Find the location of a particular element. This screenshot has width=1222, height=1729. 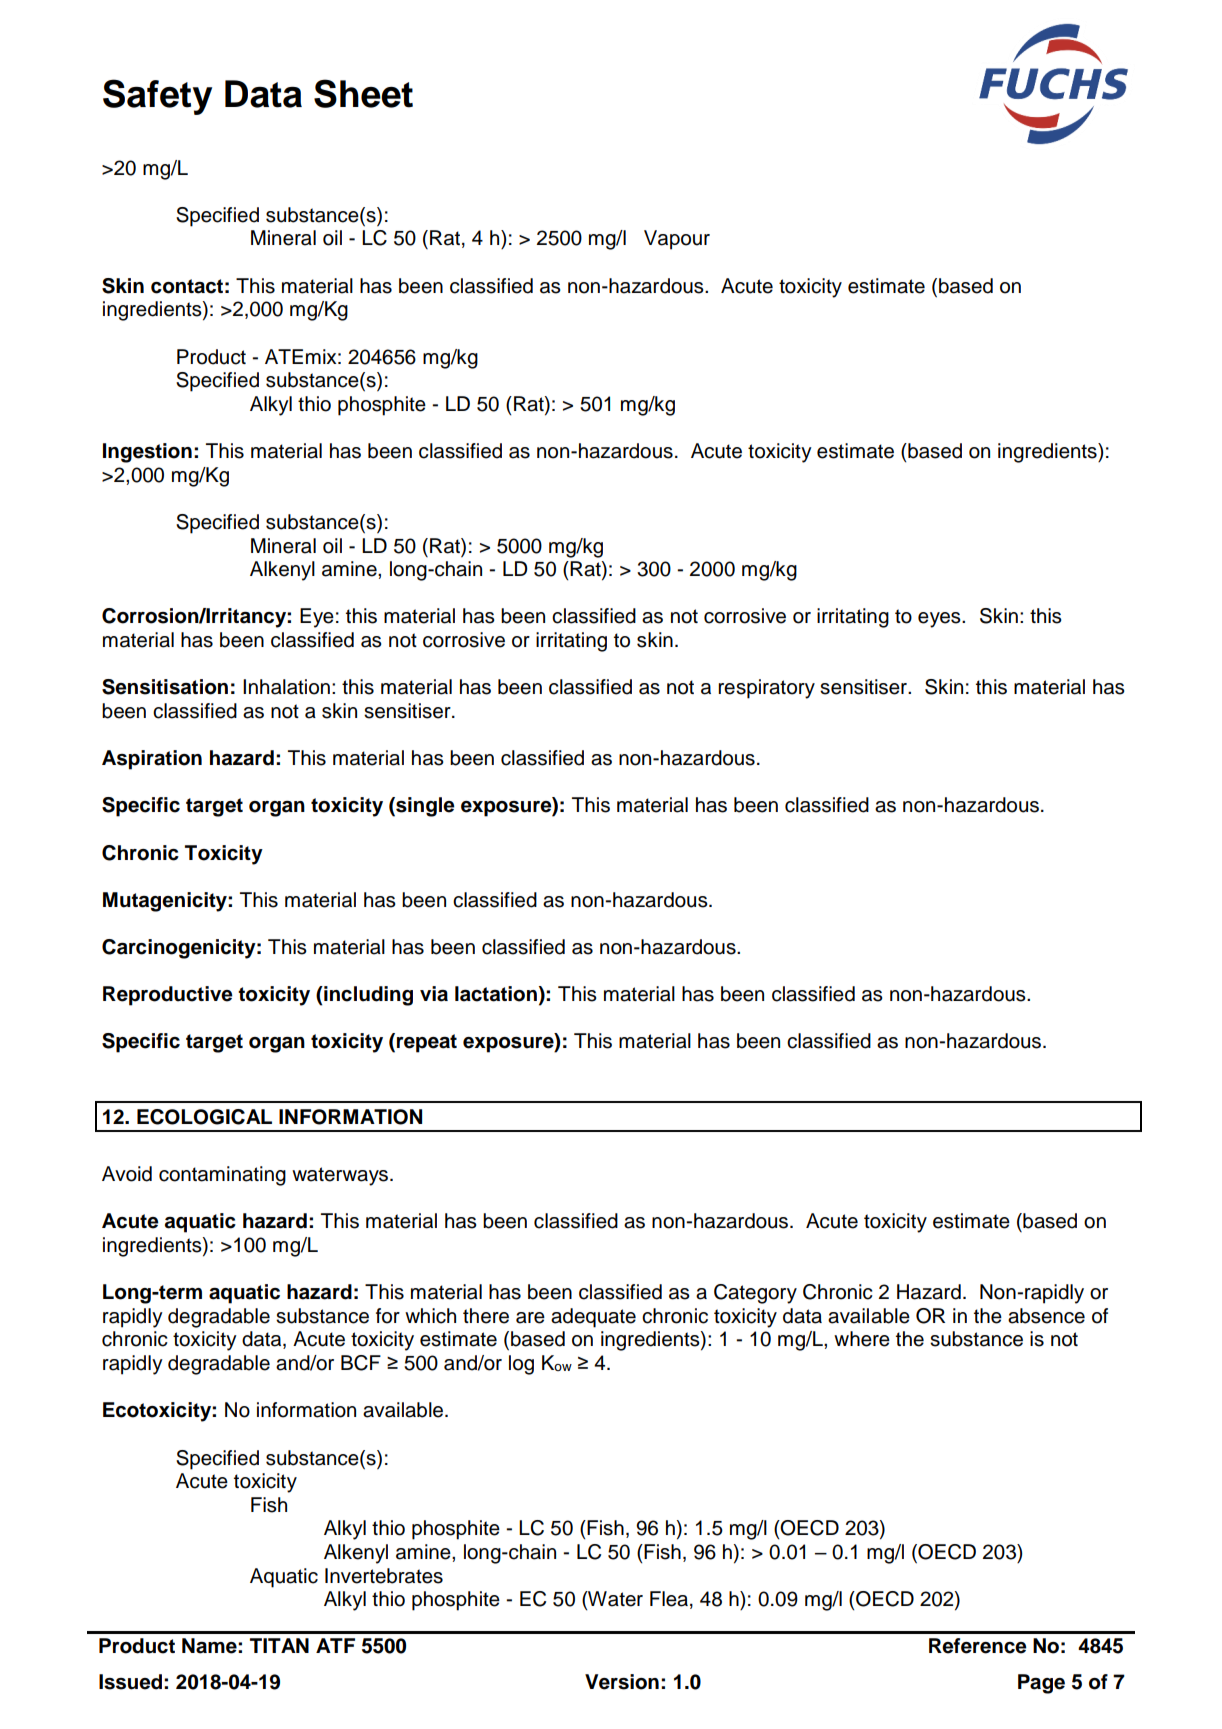

respiratory is located at coordinates (766, 689).
